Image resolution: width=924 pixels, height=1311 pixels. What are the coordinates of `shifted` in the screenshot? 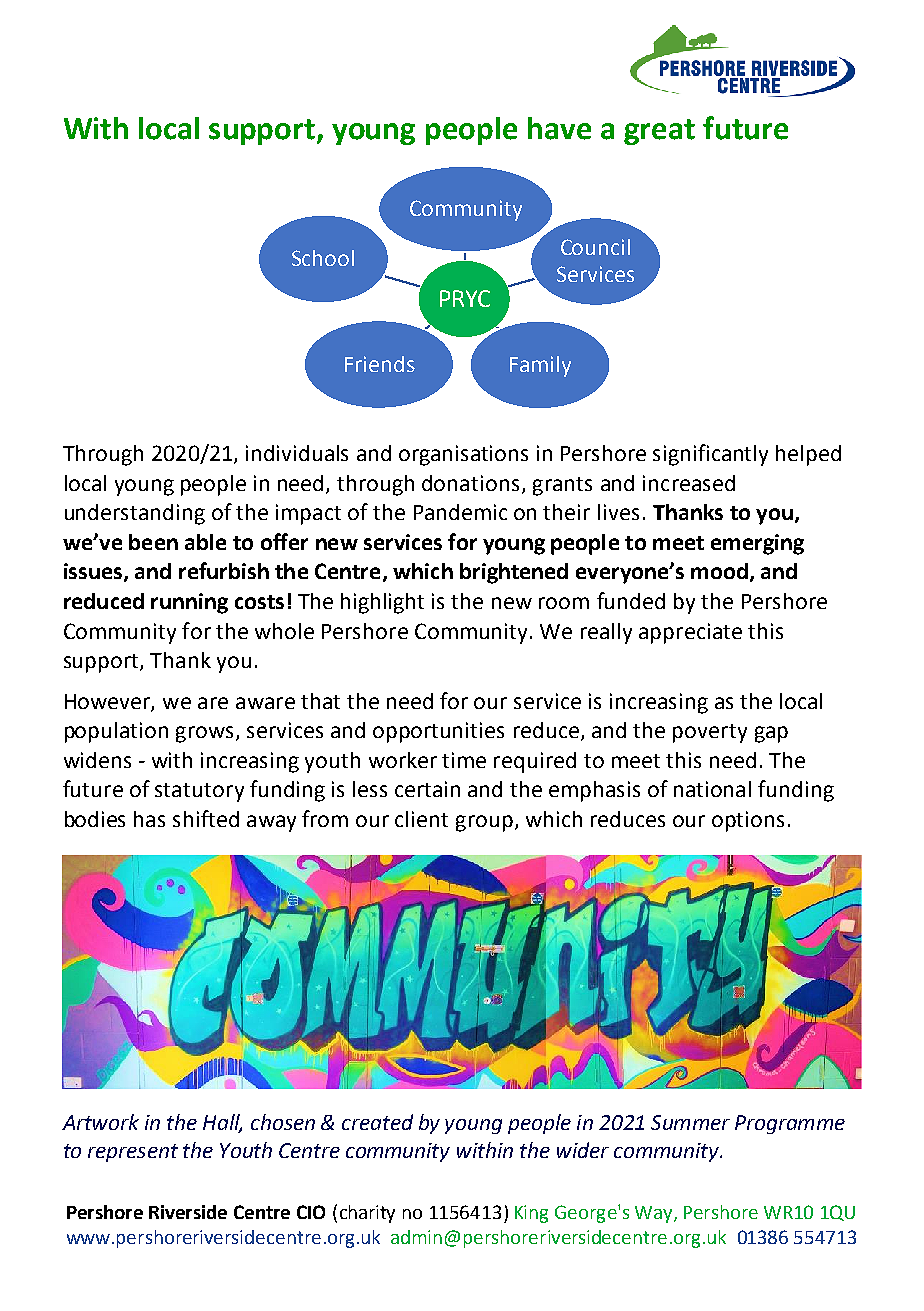 It's located at (206, 818).
